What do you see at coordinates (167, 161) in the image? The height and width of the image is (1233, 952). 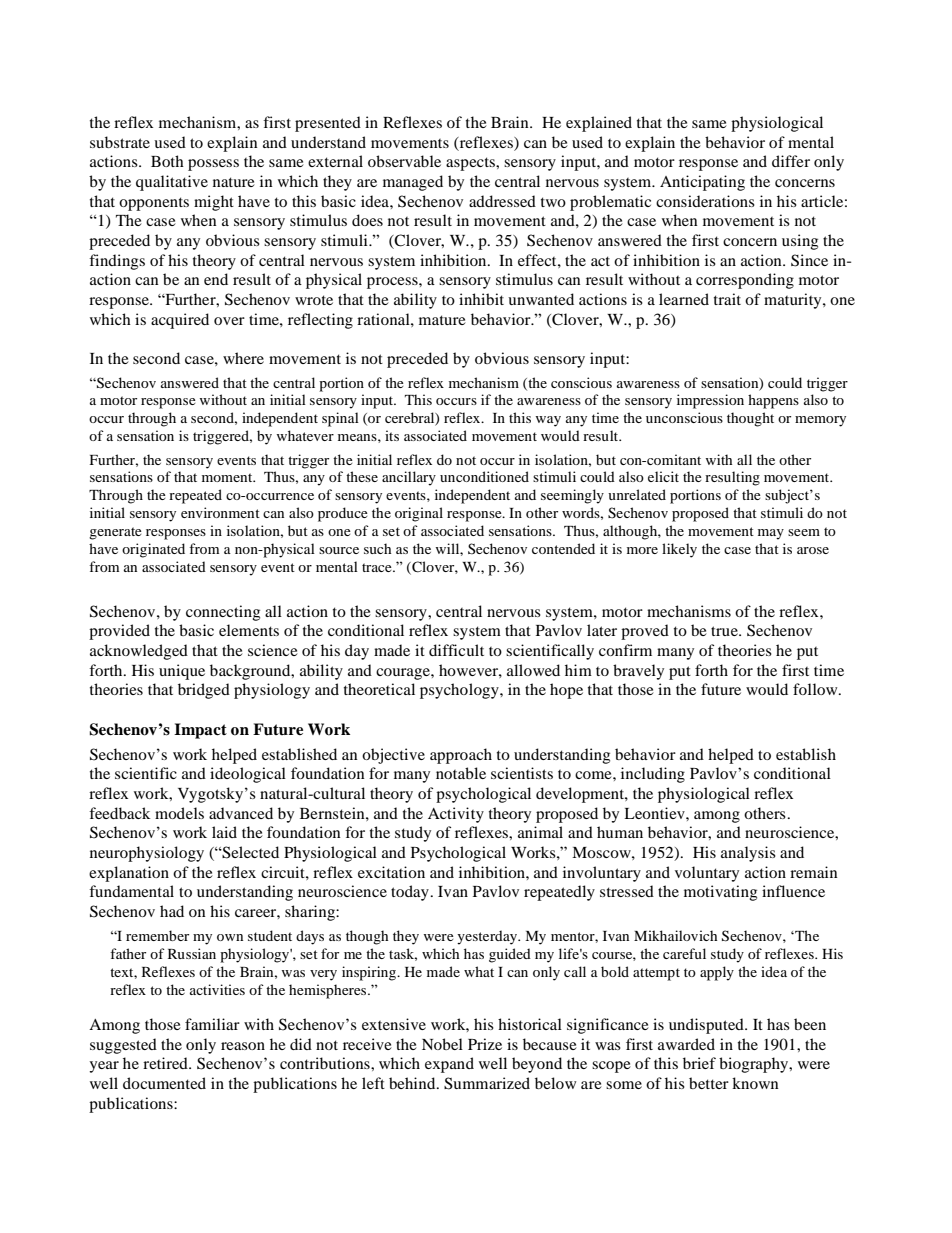 I see `Both` at bounding box center [167, 161].
